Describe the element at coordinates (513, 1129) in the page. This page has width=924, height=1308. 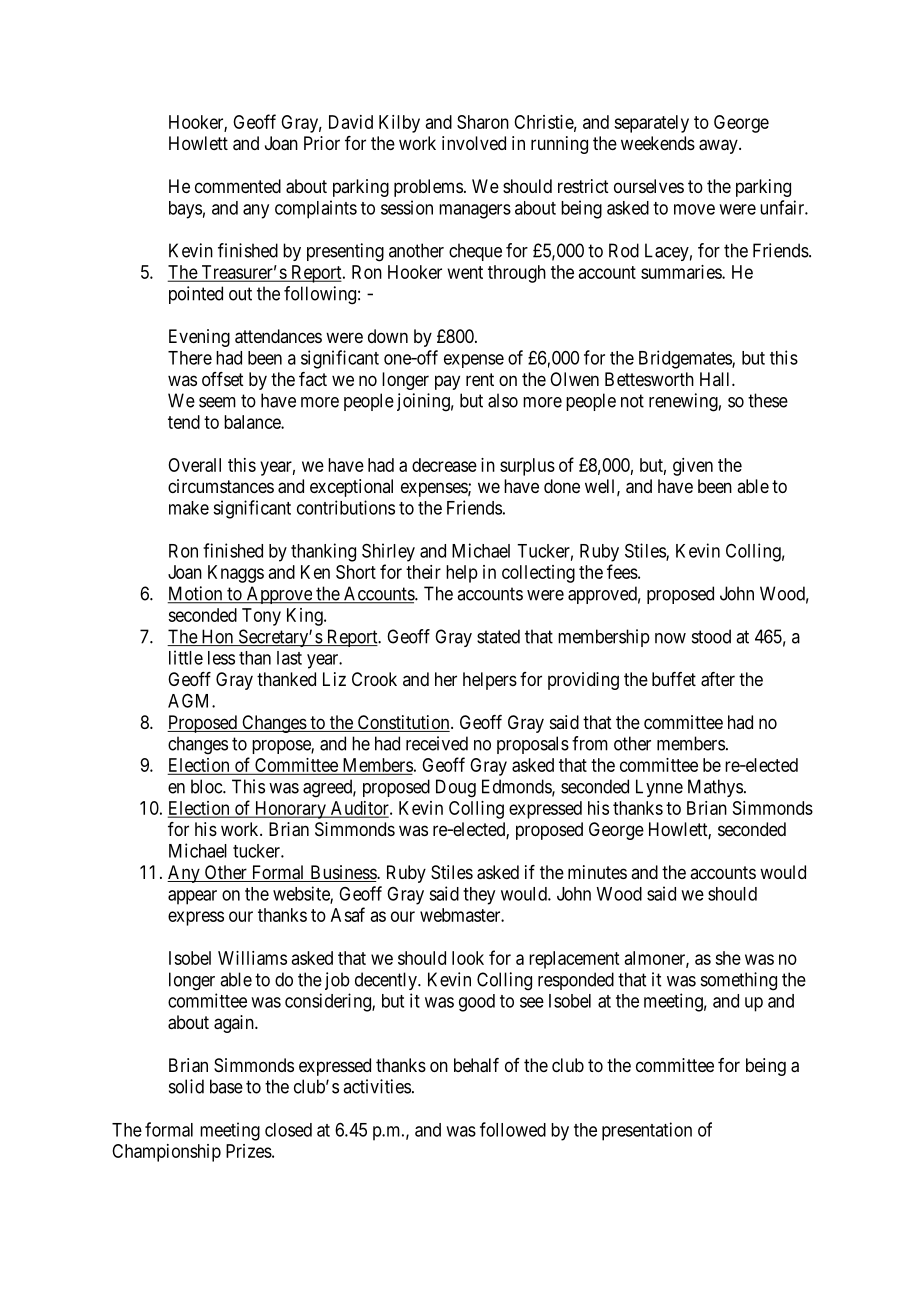
I see `followed` at that location.
